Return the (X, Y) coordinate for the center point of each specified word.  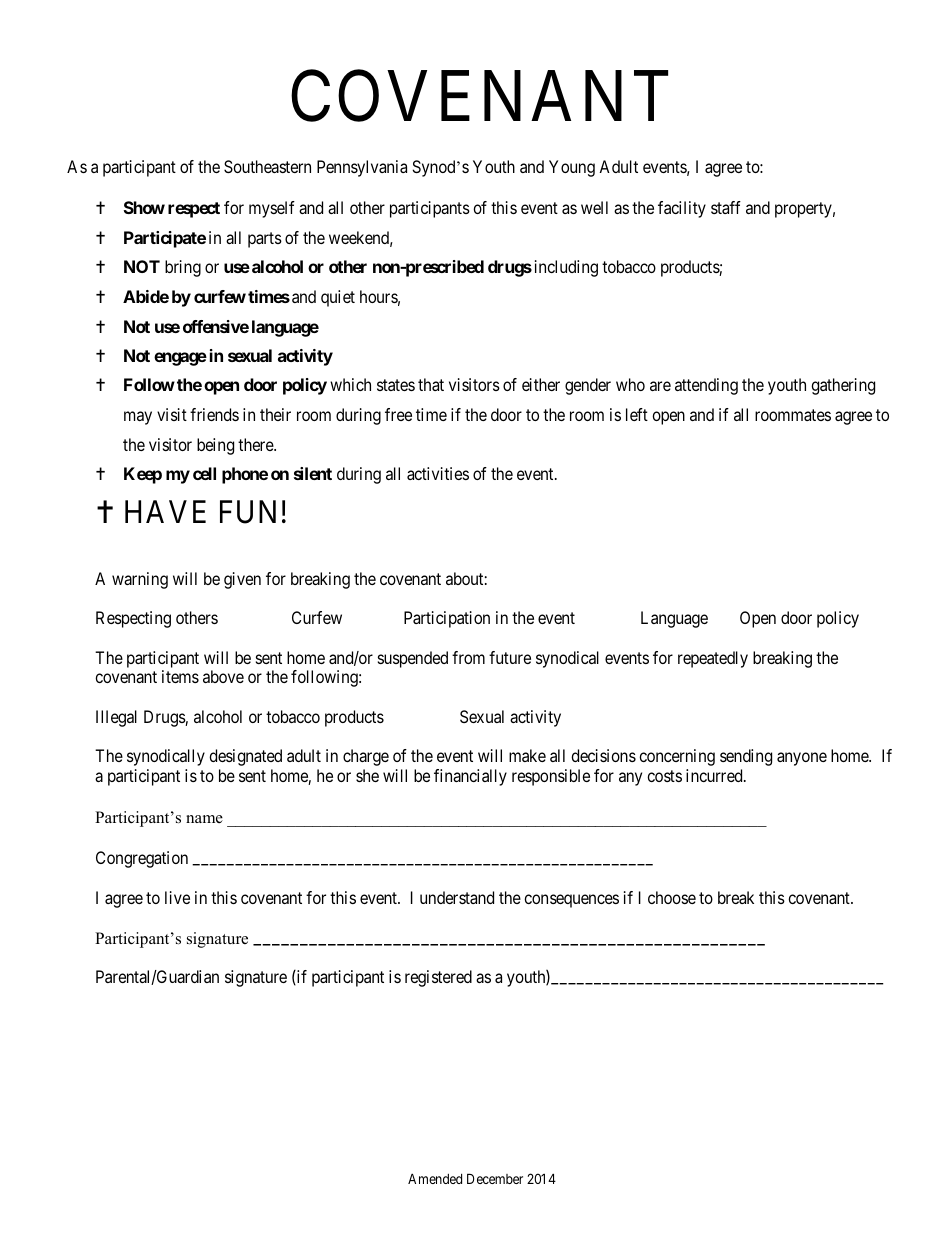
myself (272, 209)
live (177, 897)
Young (572, 168)
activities (438, 473)
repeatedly (713, 659)
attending (706, 386)
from (468, 657)
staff (726, 207)
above (223, 676)
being (215, 446)
